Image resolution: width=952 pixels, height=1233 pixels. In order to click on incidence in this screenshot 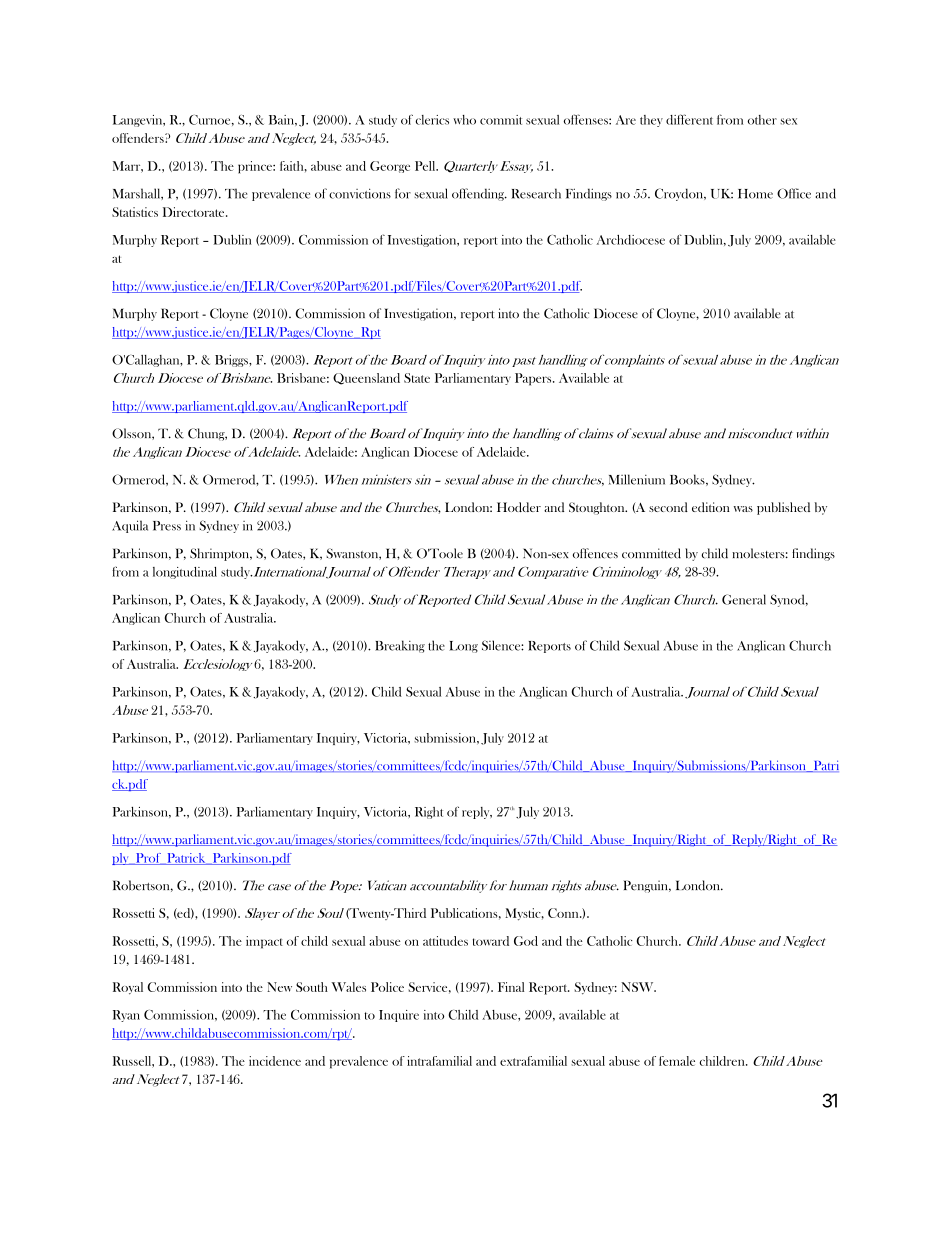, I will do `click(275, 1061)`.
